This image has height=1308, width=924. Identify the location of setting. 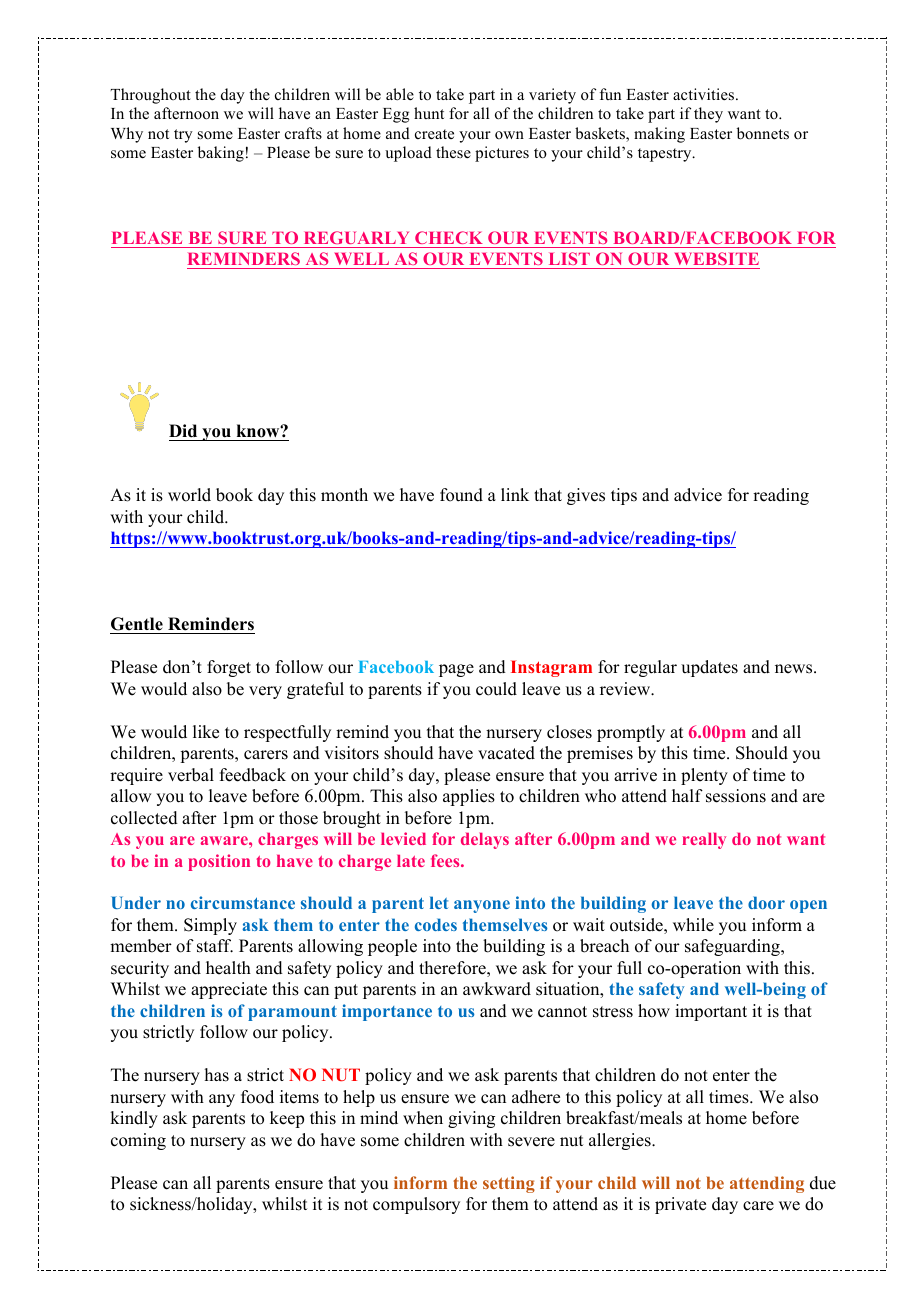
(509, 1184).
